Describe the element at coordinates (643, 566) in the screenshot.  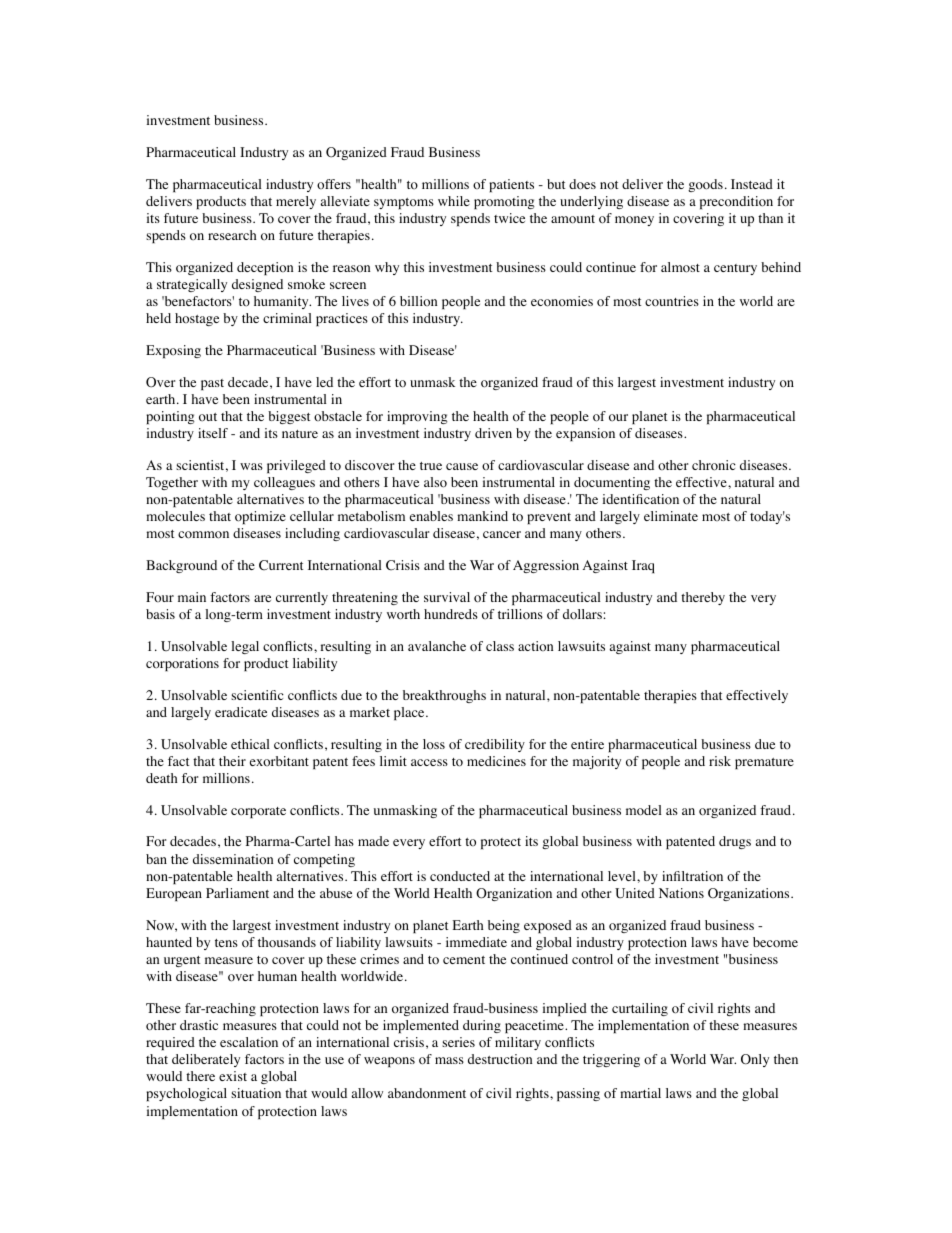
I see `Iraq` at that location.
